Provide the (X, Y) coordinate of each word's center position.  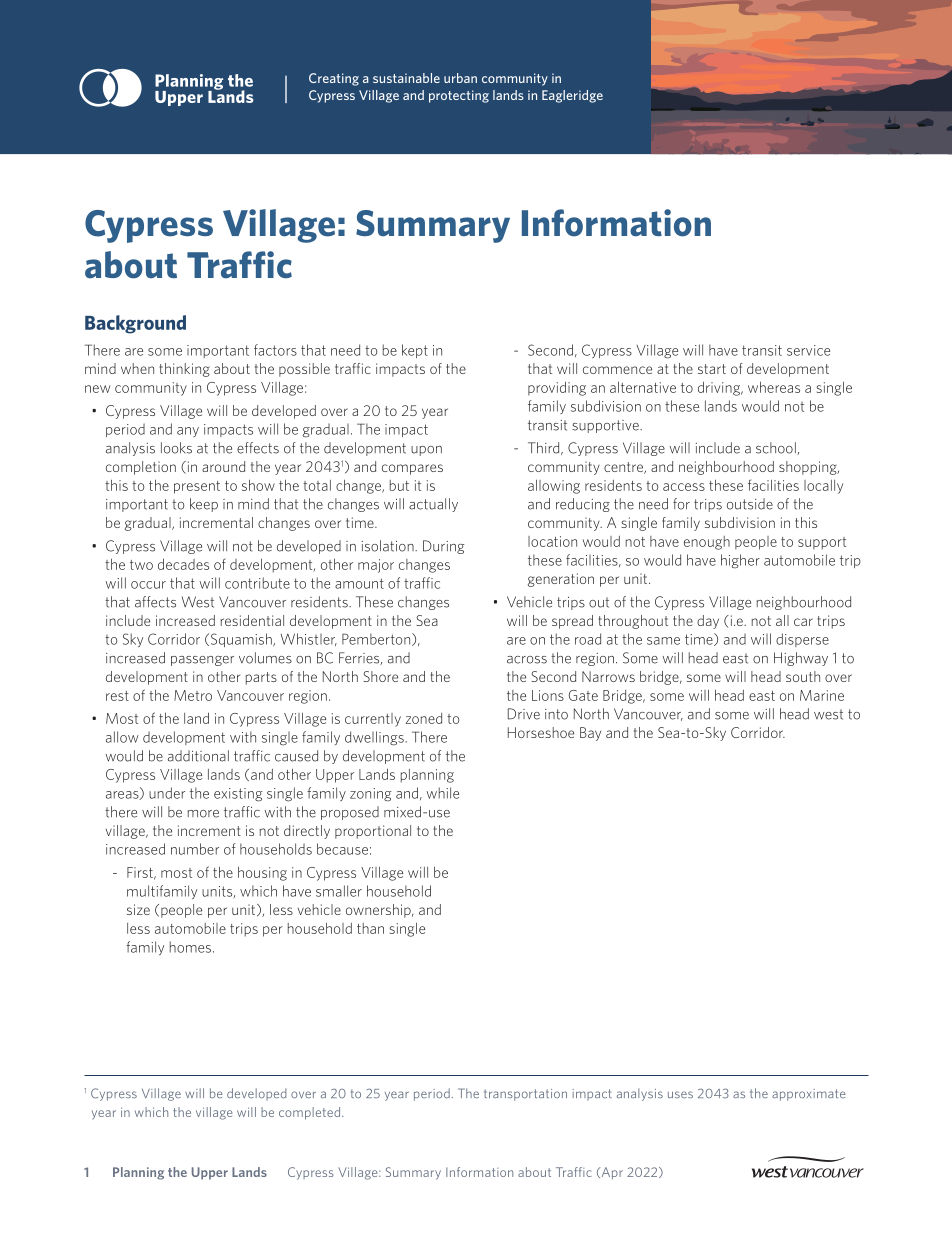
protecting (459, 96)
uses (680, 1094)
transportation (525, 1095)
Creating (334, 79)
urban (460, 78)
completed (309, 1113)
